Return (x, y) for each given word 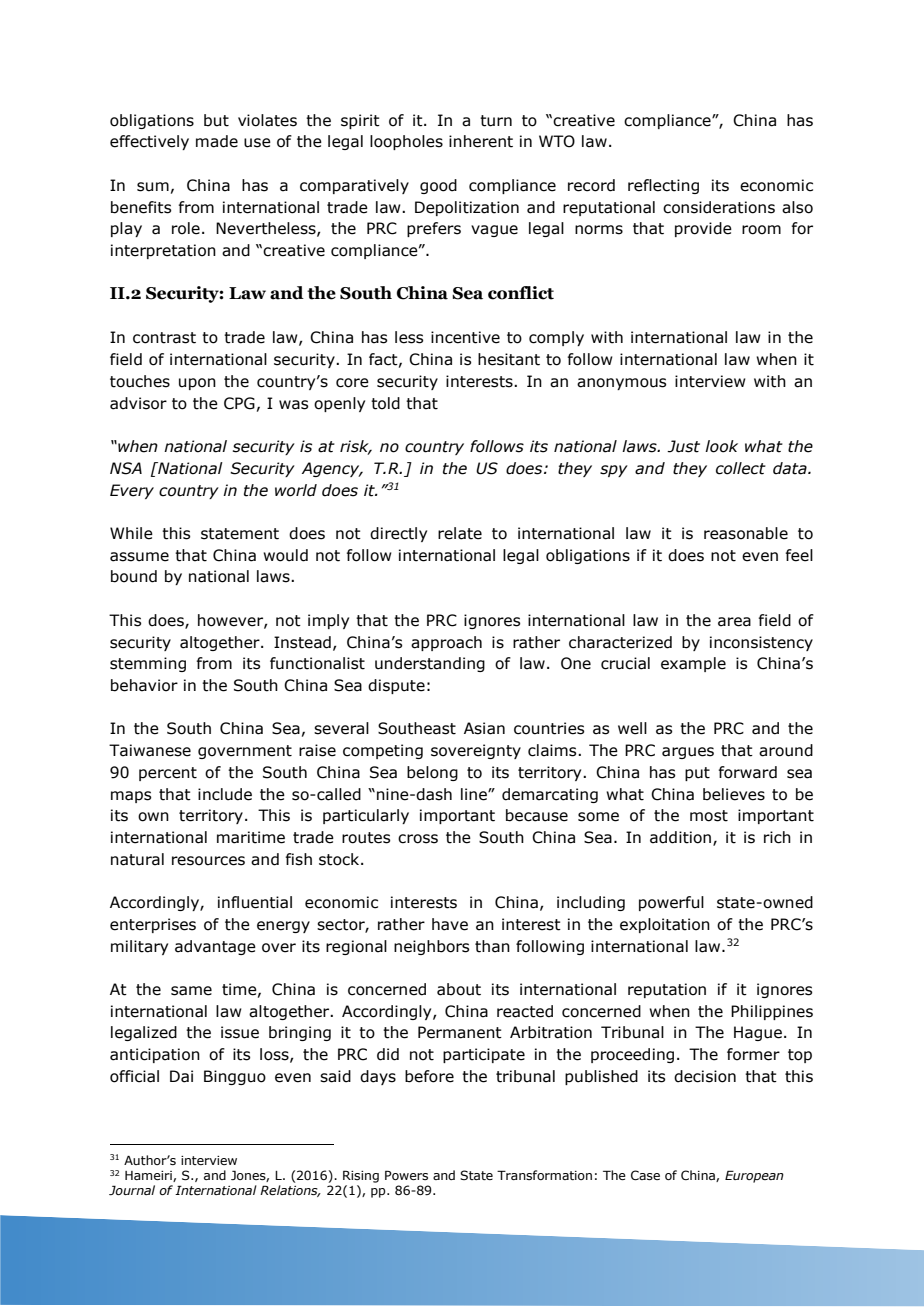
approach (446, 643)
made (217, 141)
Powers (406, 1175)
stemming (148, 664)
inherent (481, 141)
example (693, 664)
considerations (719, 207)
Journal (132, 1190)
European (754, 1176)
